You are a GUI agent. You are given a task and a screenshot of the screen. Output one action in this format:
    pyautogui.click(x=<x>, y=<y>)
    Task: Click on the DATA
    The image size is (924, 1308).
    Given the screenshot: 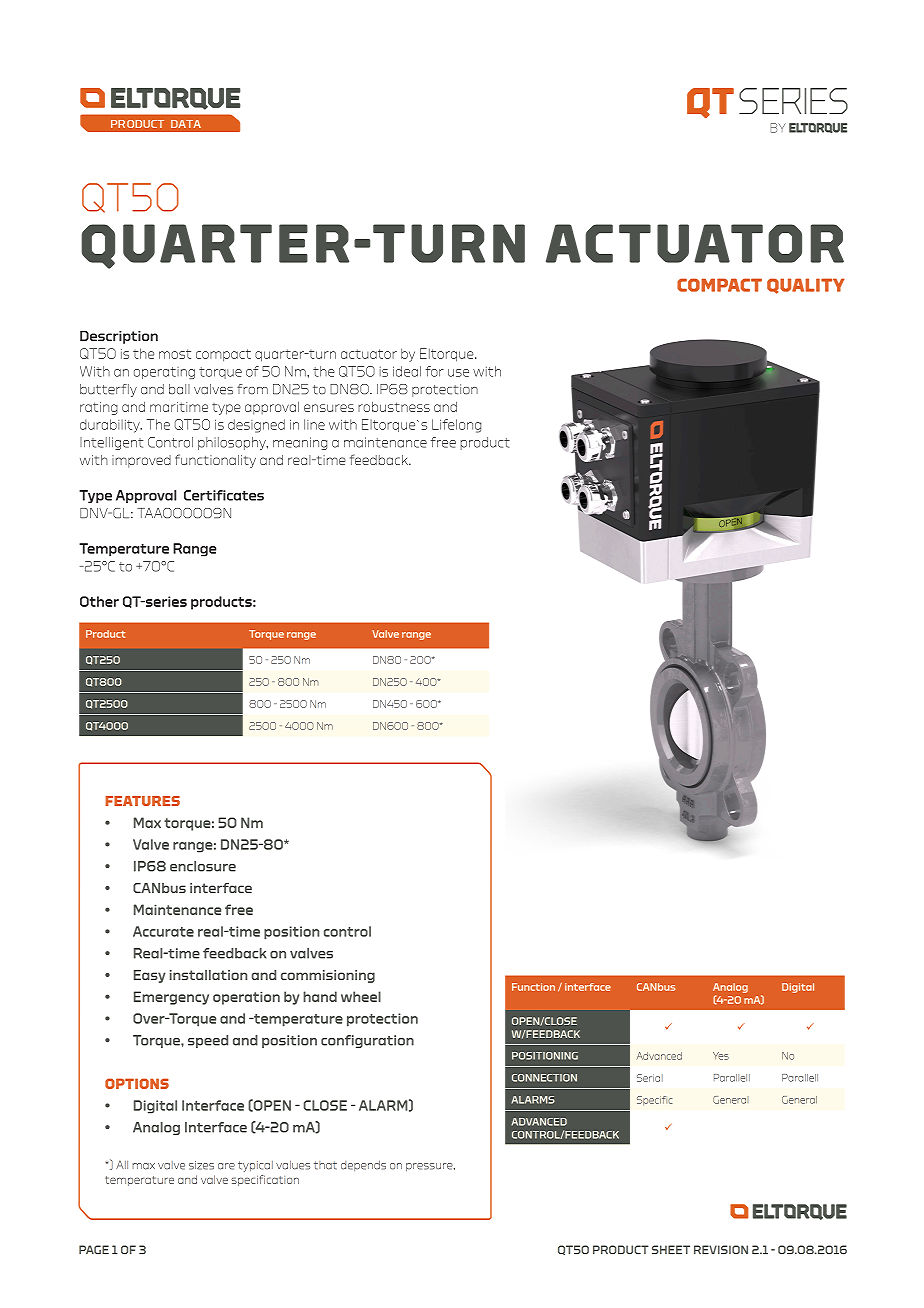 What is the action you would take?
    pyautogui.click(x=186, y=124)
